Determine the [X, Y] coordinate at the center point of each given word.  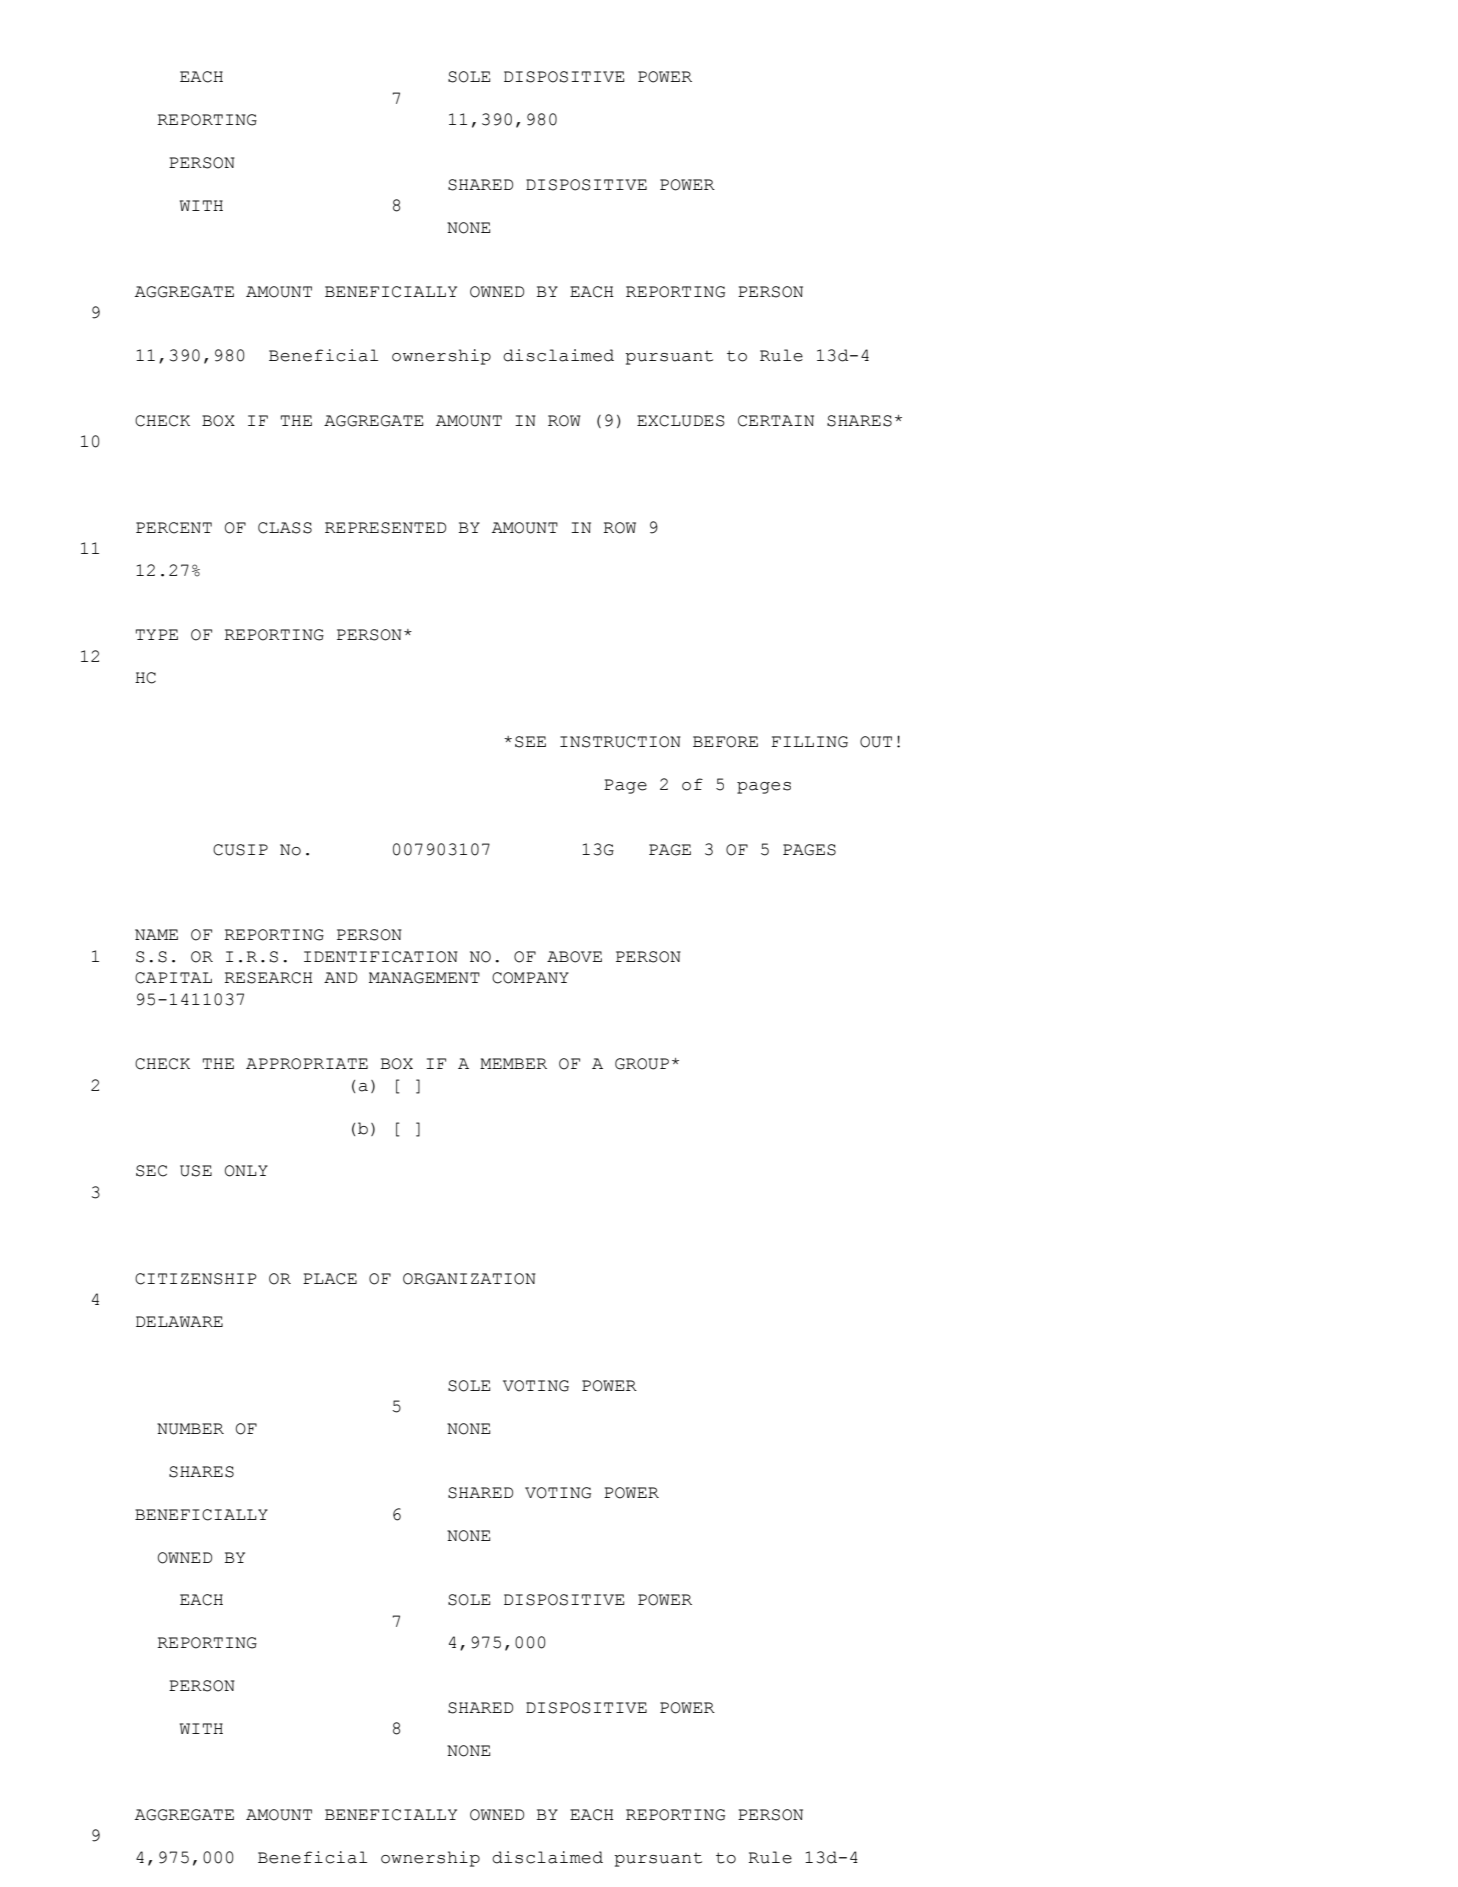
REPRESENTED [385, 528]
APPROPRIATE [307, 1064]
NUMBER [190, 1429]
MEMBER [513, 1063]
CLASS [285, 528]
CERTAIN [776, 421]
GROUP [642, 1064]
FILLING [809, 742]
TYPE [157, 634]
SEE [530, 742]
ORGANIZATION [469, 1279]
